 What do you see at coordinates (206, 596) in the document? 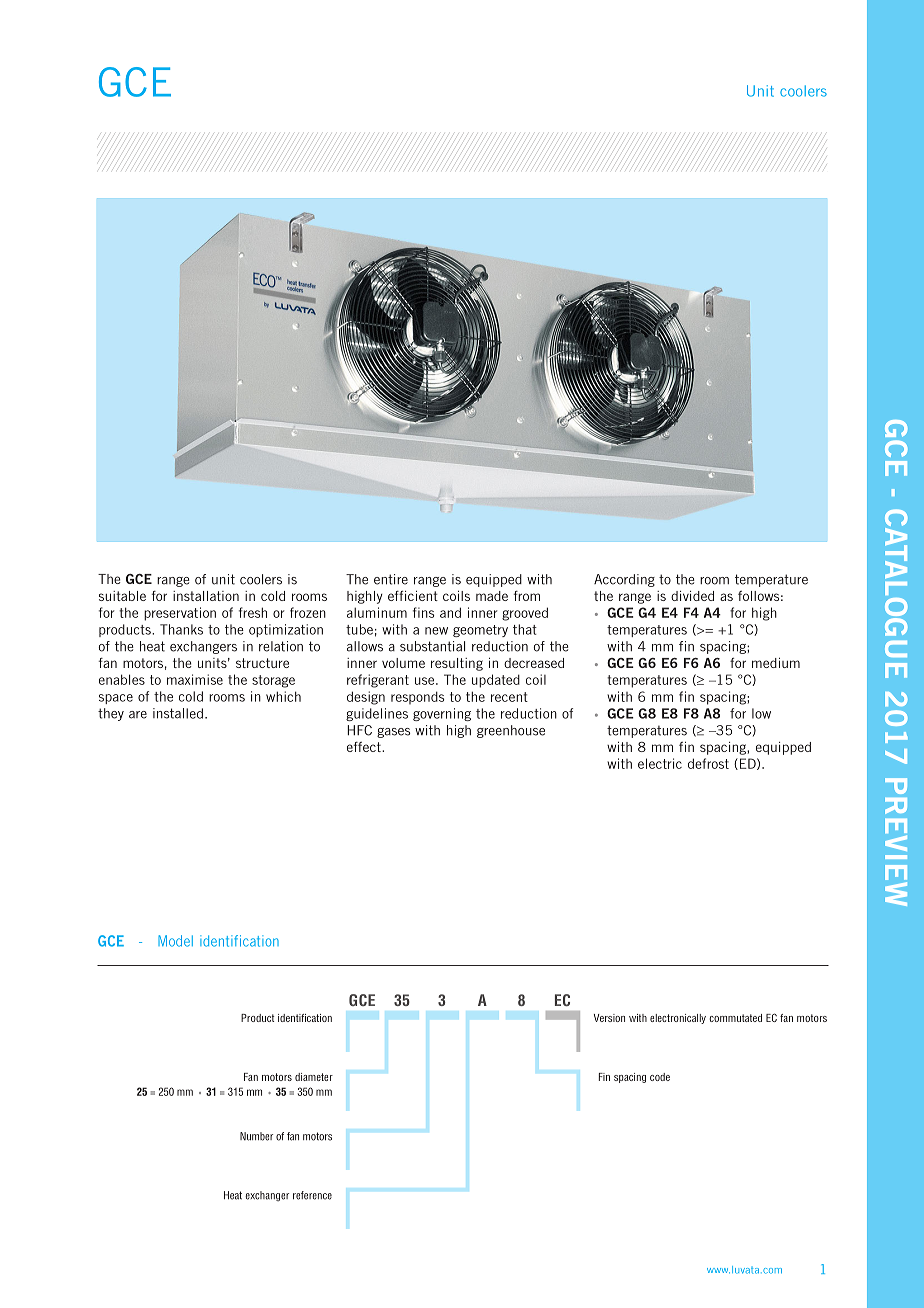
I see `installation` at bounding box center [206, 596].
